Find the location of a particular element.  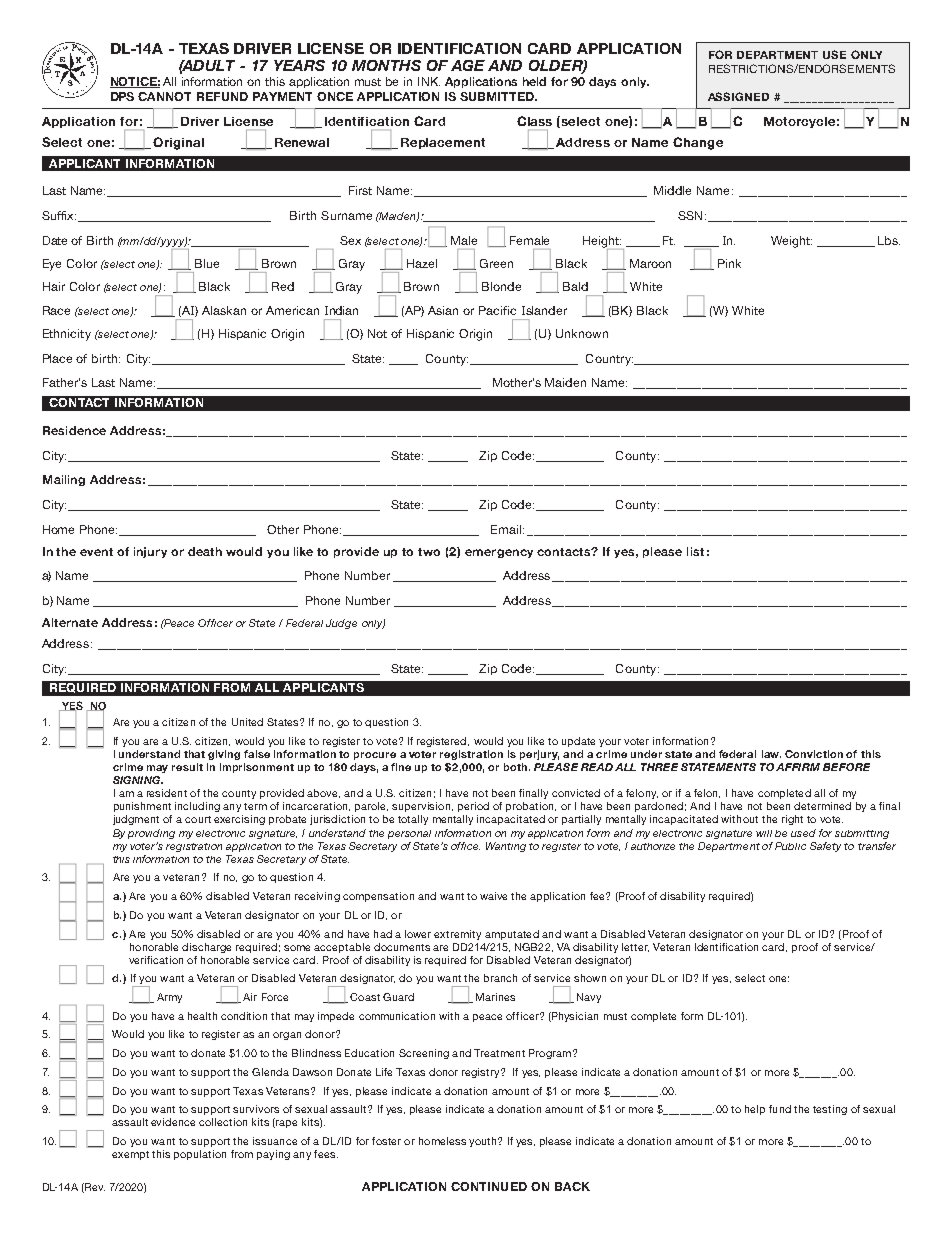

exempt is located at coordinates (130, 1155).
